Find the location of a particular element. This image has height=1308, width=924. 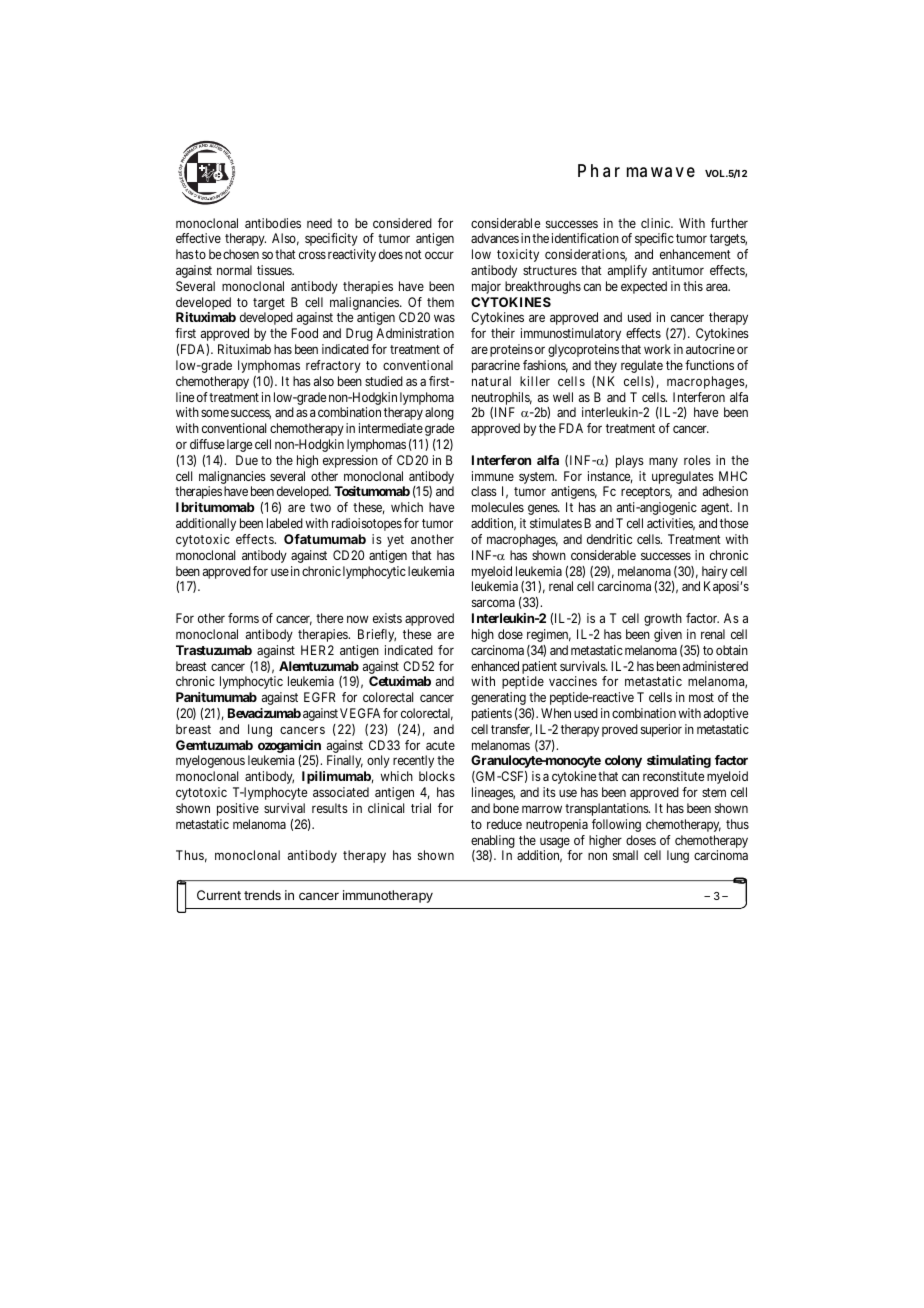

enhanced is located at coordinates (495, 666).
